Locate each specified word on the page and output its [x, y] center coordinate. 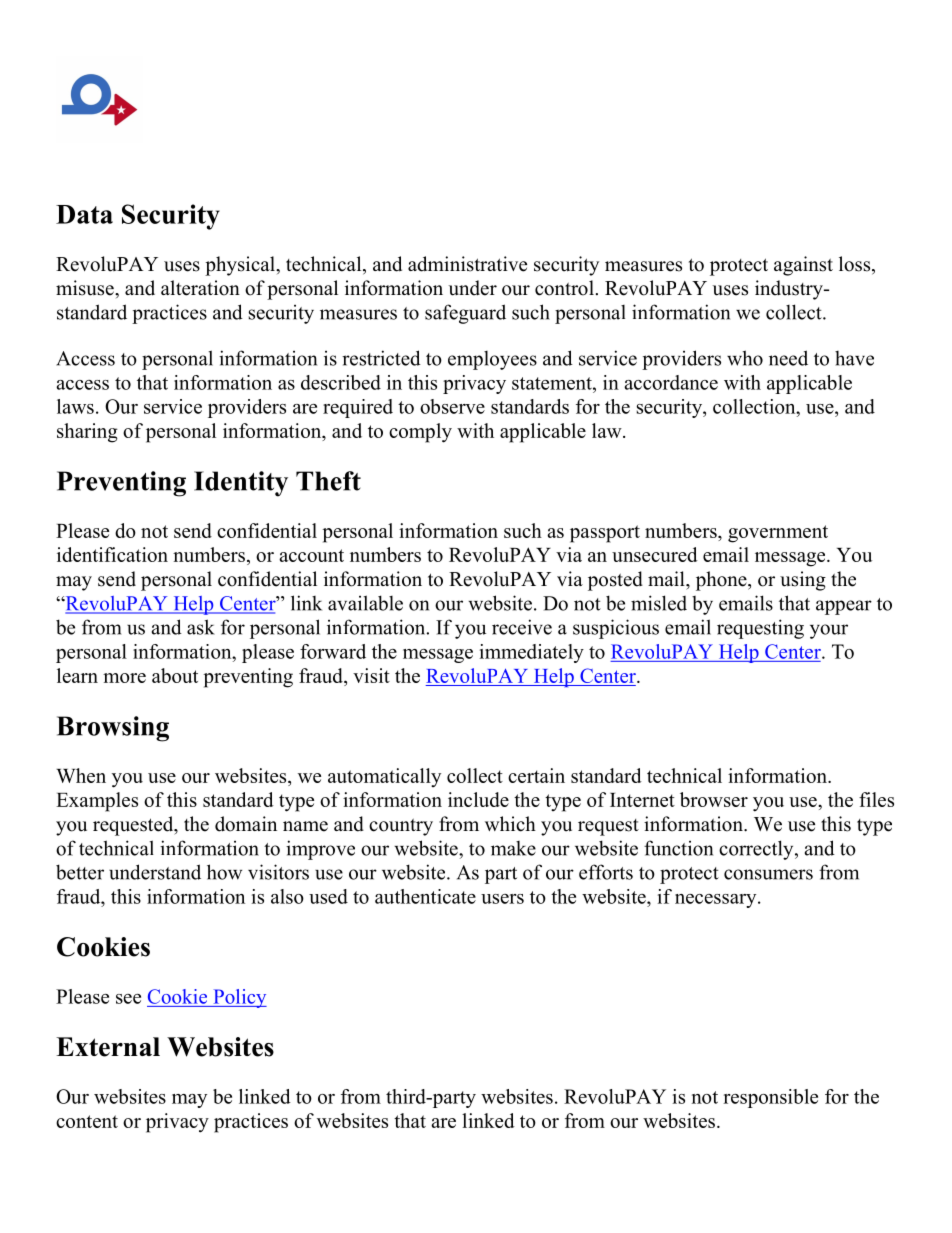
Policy [239, 998]
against [803, 266]
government [778, 534]
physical [241, 266]
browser [714, 799]
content [87, 1121]
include [478, 799]
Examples [97, 802]
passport [605, 534]
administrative [467, 264]
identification [112, 554]
